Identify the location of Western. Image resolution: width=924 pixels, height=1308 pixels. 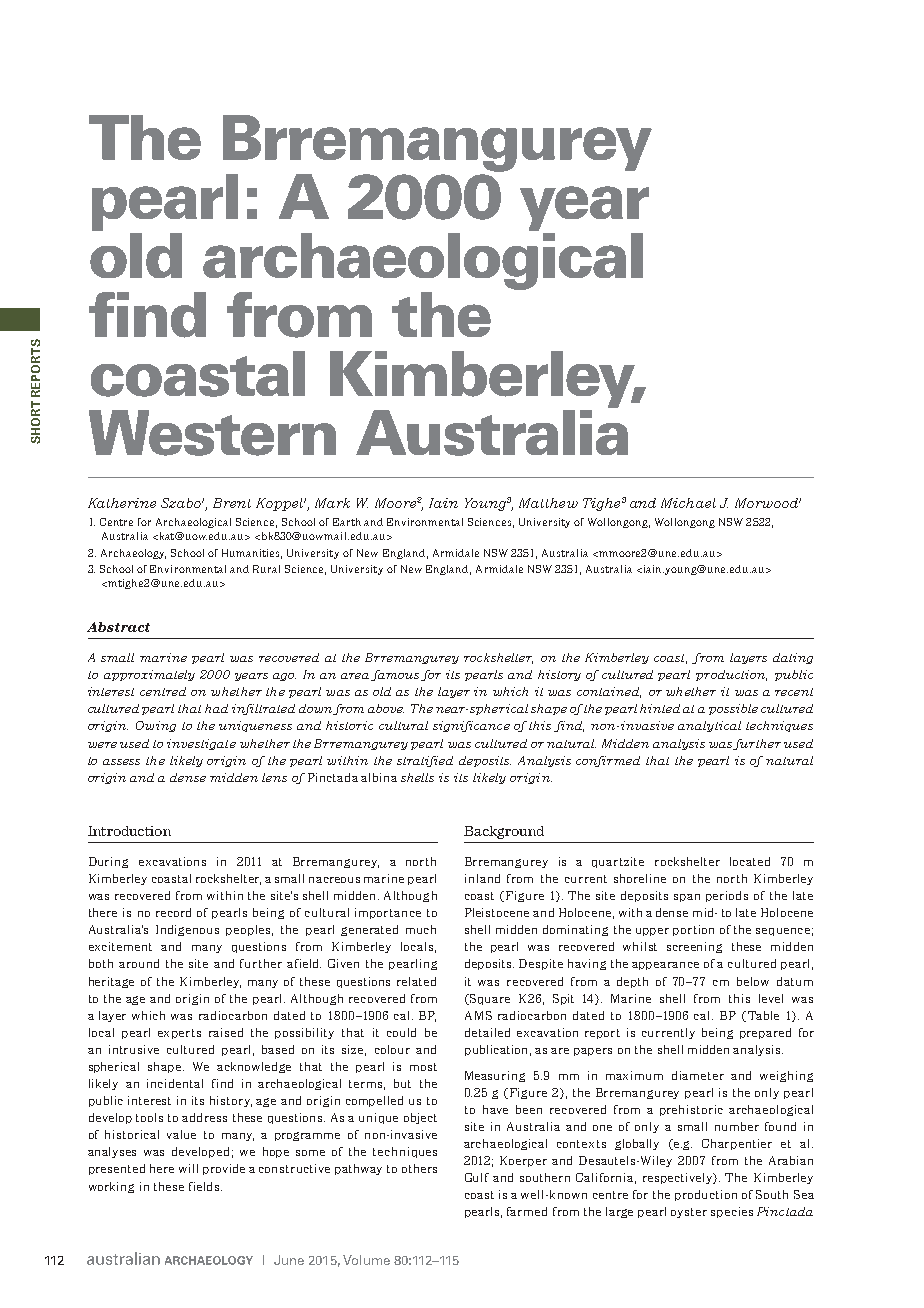
(212, 433).
